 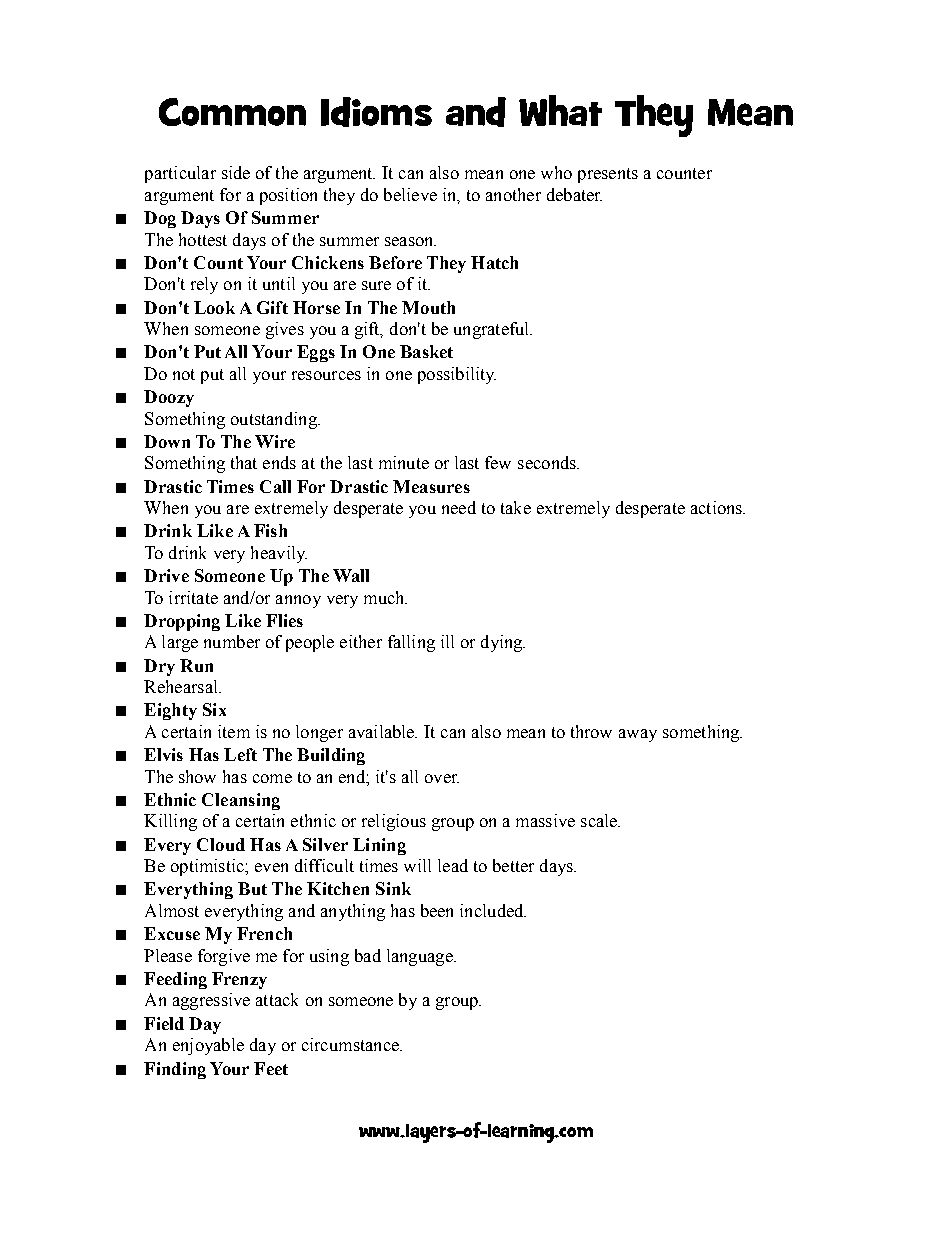 What do you see at coordinates (376, 112) in the screenshot?
I see `Idioms` at bounding box center [376, 112].
